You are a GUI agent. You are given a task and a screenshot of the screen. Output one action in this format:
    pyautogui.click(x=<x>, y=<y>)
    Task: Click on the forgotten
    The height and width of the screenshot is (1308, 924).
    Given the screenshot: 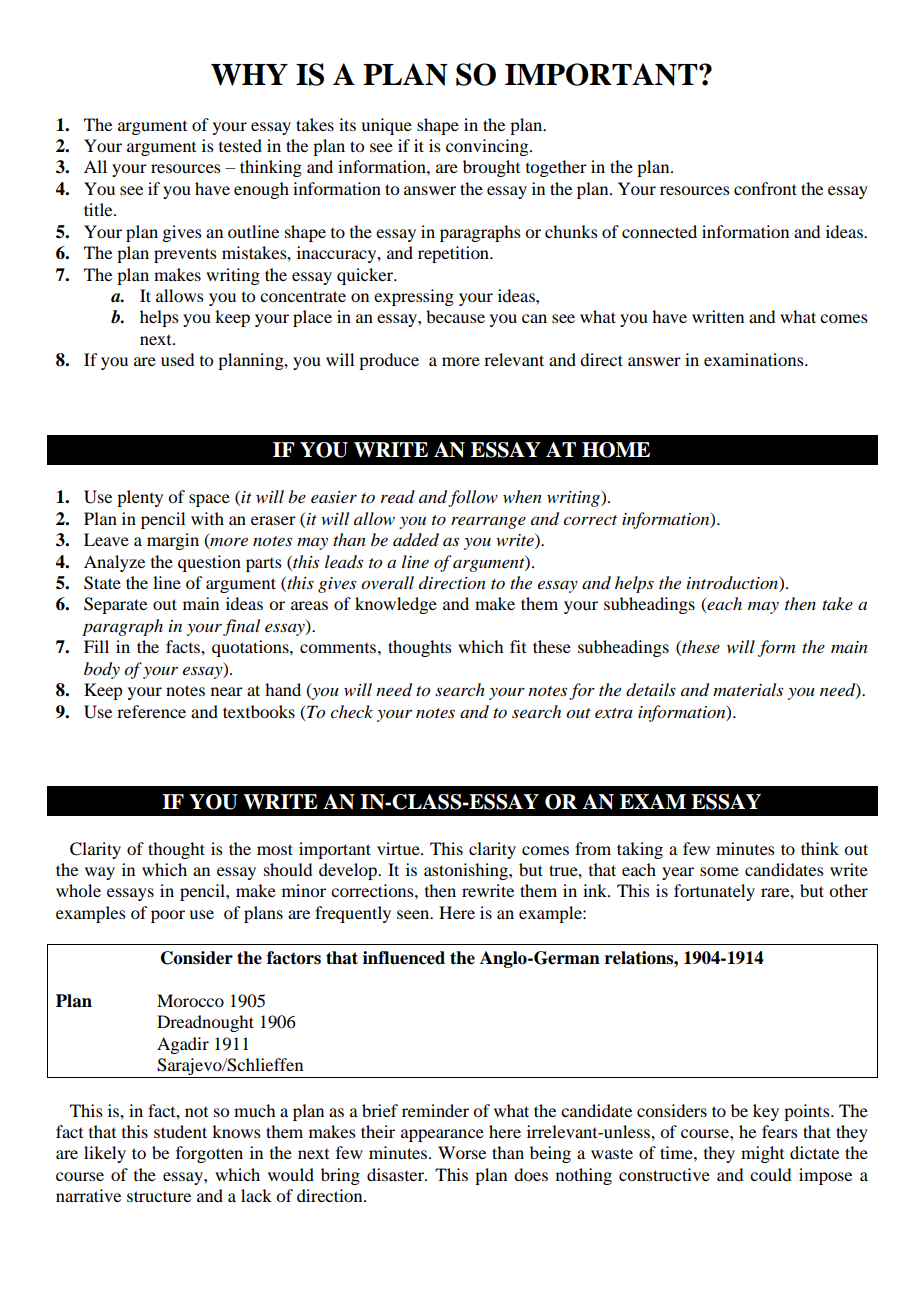 What is the action you would take?
    pyautogui.click(x=209, y=1154)
